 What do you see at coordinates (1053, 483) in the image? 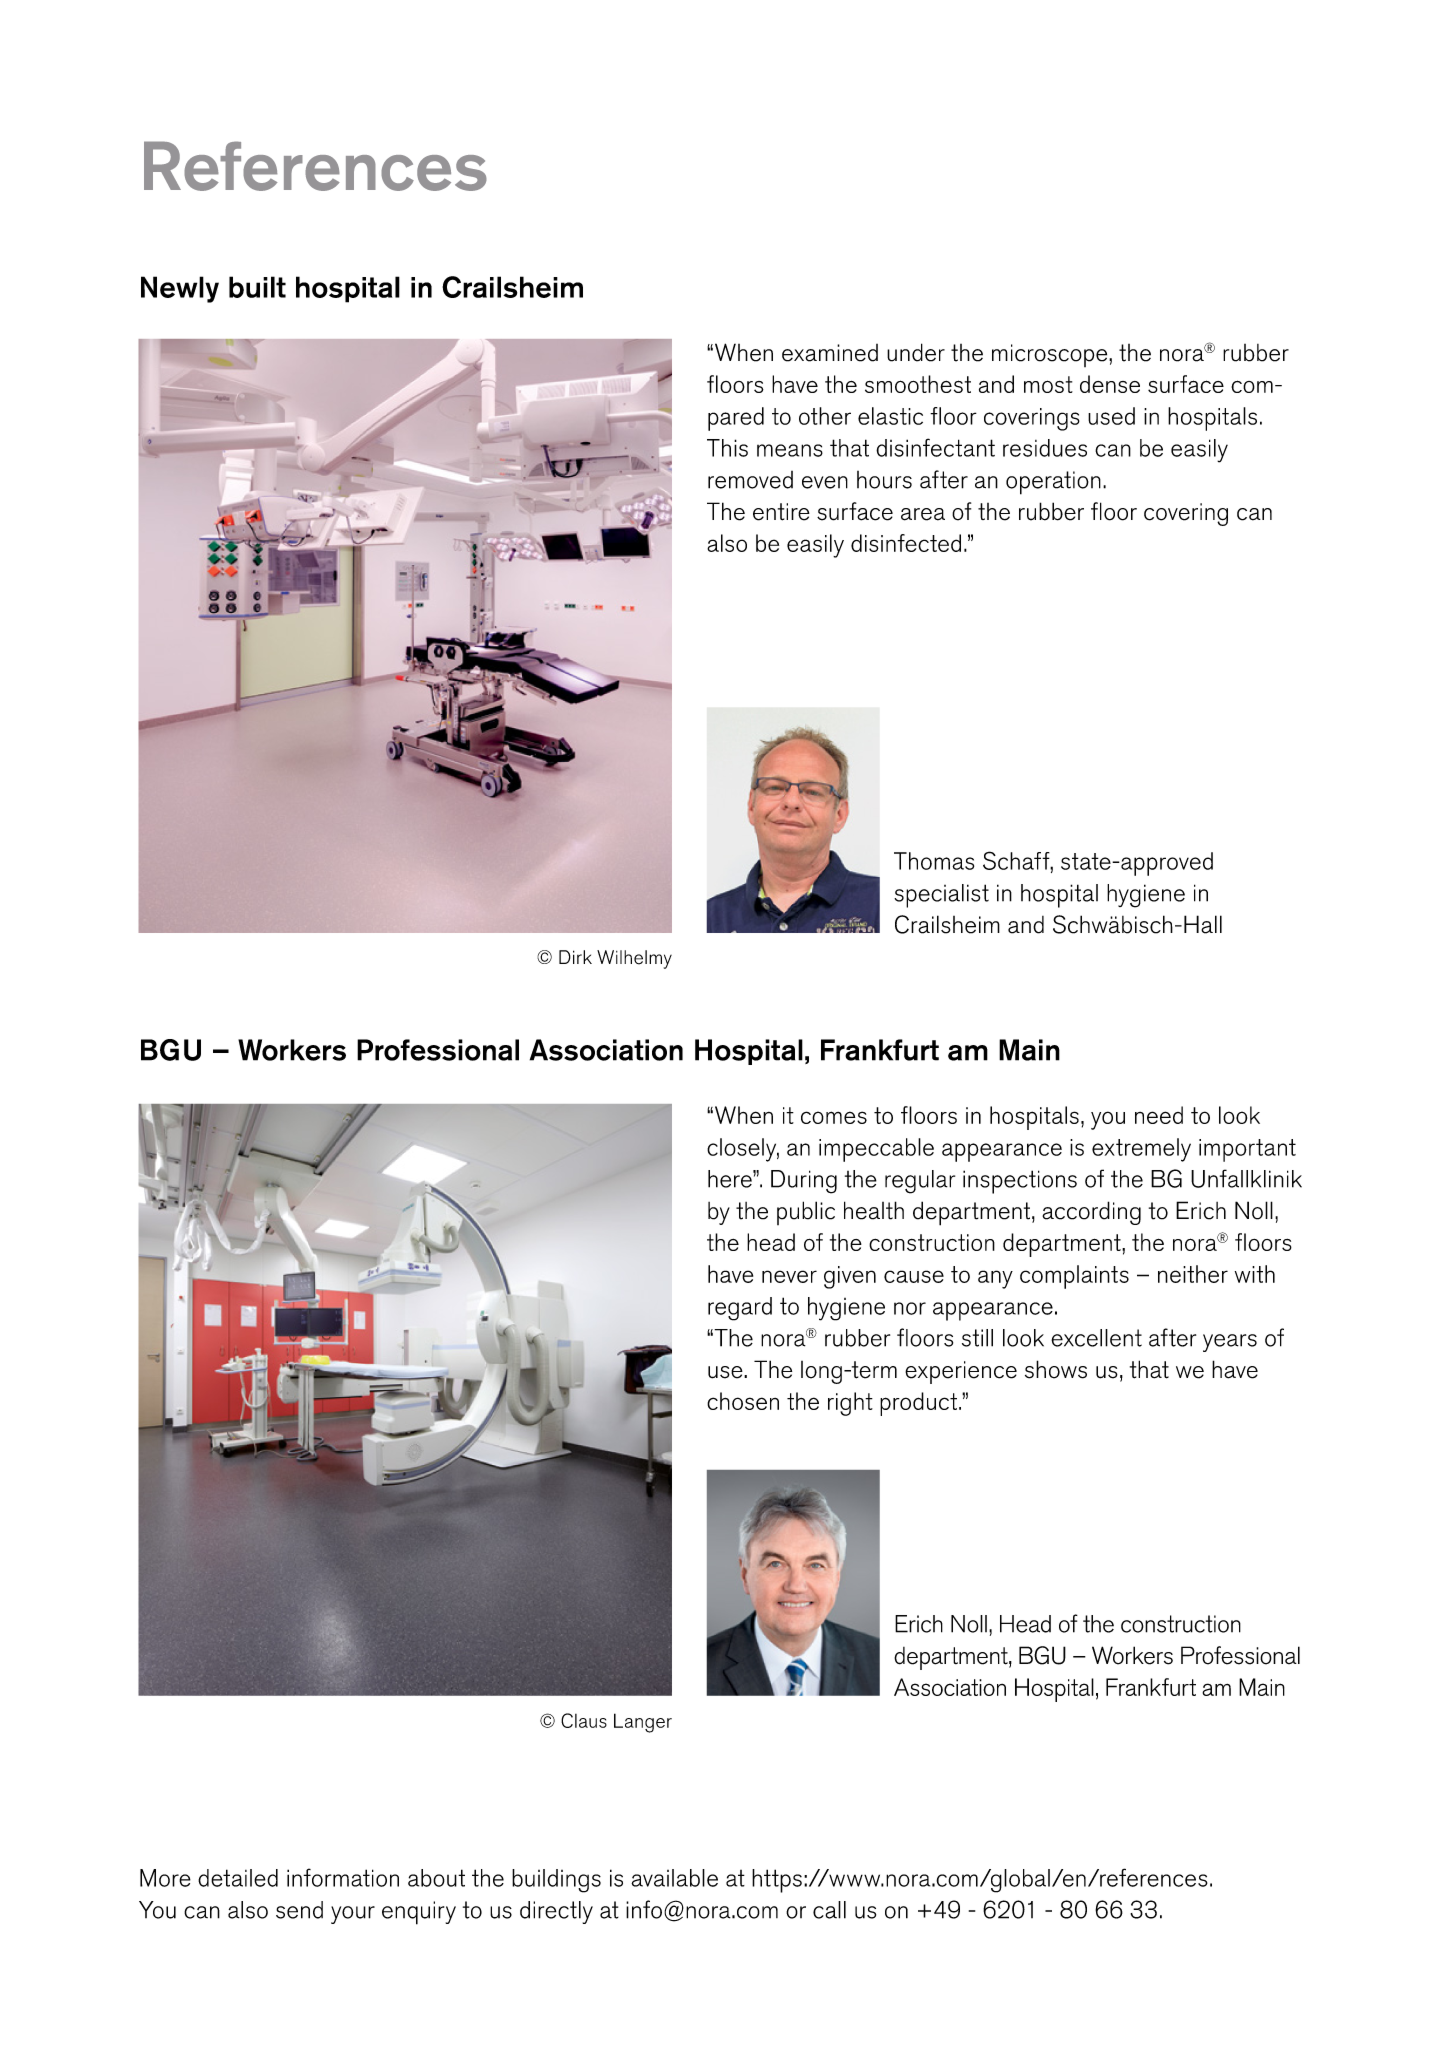
I see `operation` at bounding box center [1053, 483].
